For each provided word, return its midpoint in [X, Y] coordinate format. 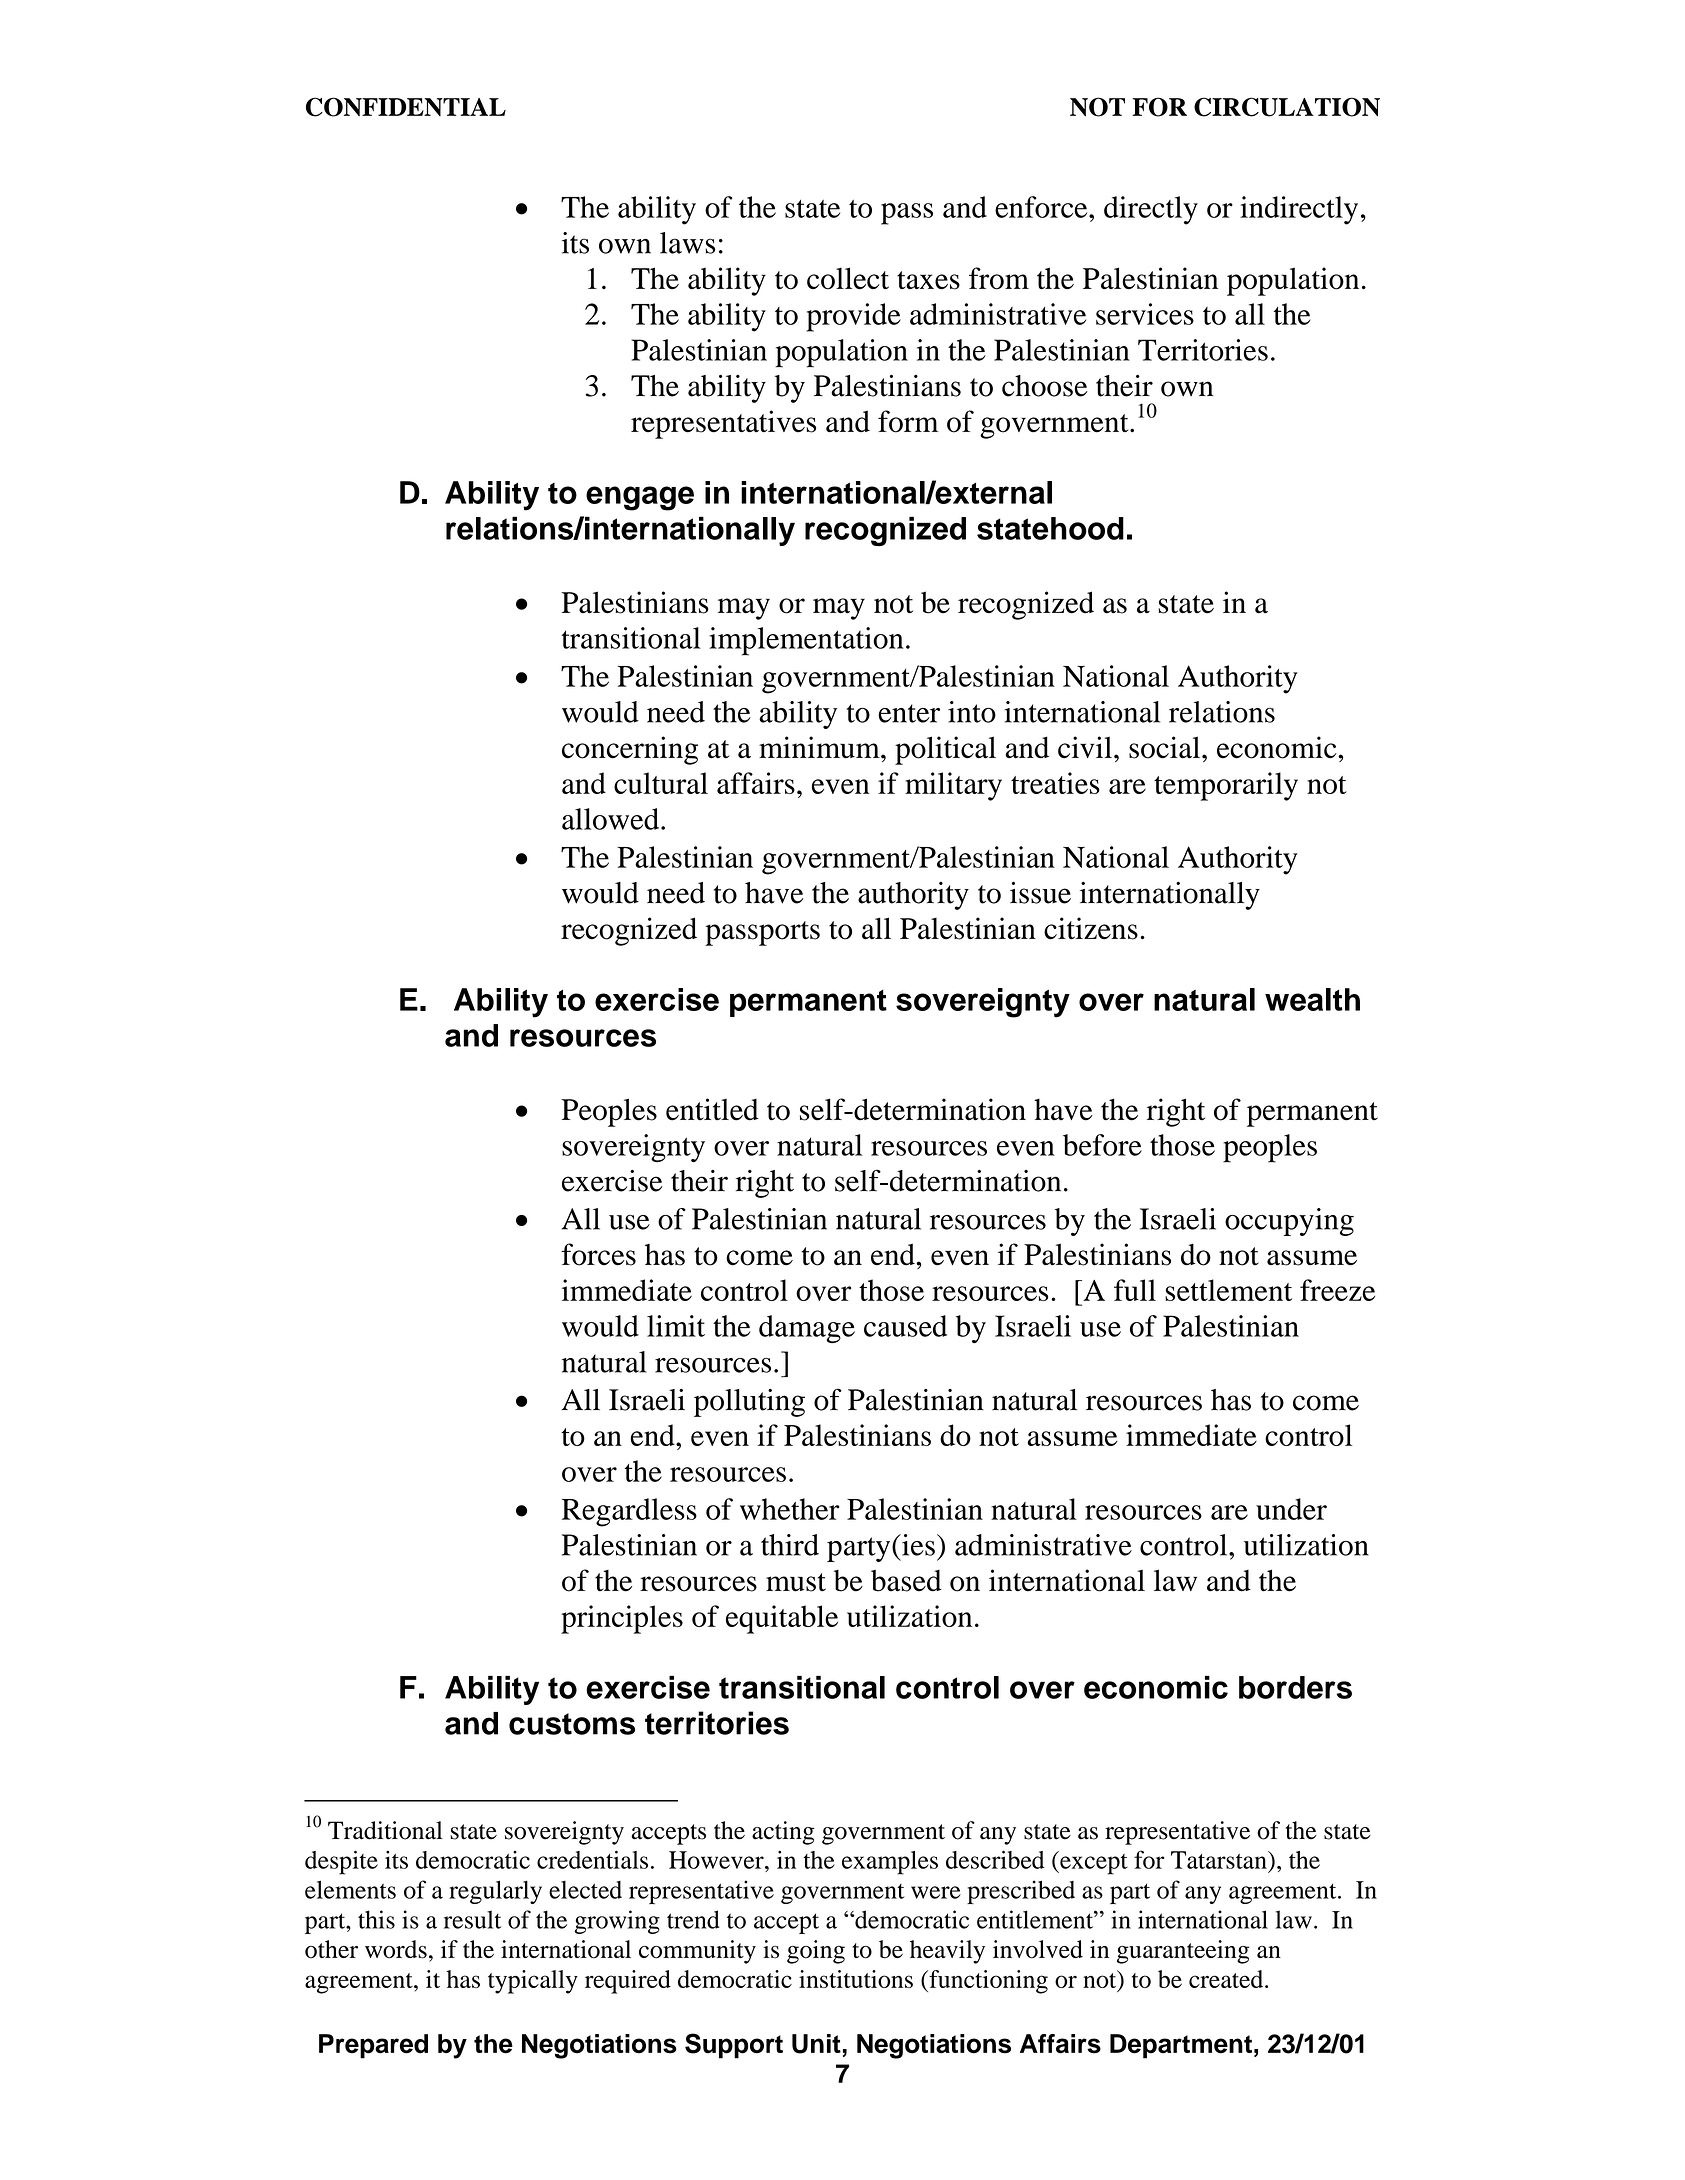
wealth [1312, 999]
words [396, 1949]
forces [598, 1254]
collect [848, 278]
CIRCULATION [1287, 107]
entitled [712, 1109]
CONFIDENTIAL [406, 107]
